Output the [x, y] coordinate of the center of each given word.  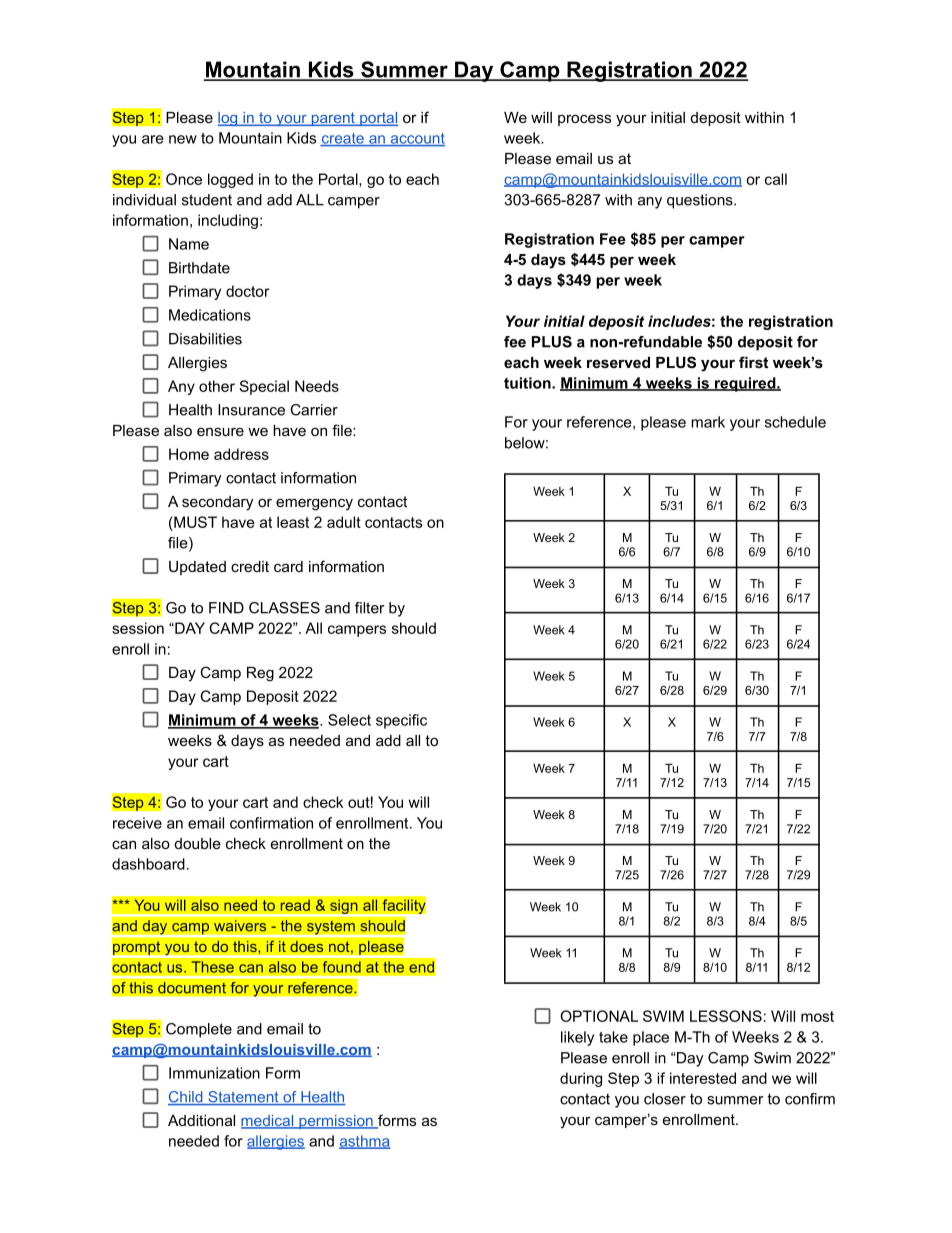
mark [708, 422]
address [241, 454]
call [776, 179]
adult [344, 522]
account [416, 139]
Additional [201, 1120]
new [183, 139]
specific [401, 721]
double [198, 843]
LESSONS [726, 1016]
